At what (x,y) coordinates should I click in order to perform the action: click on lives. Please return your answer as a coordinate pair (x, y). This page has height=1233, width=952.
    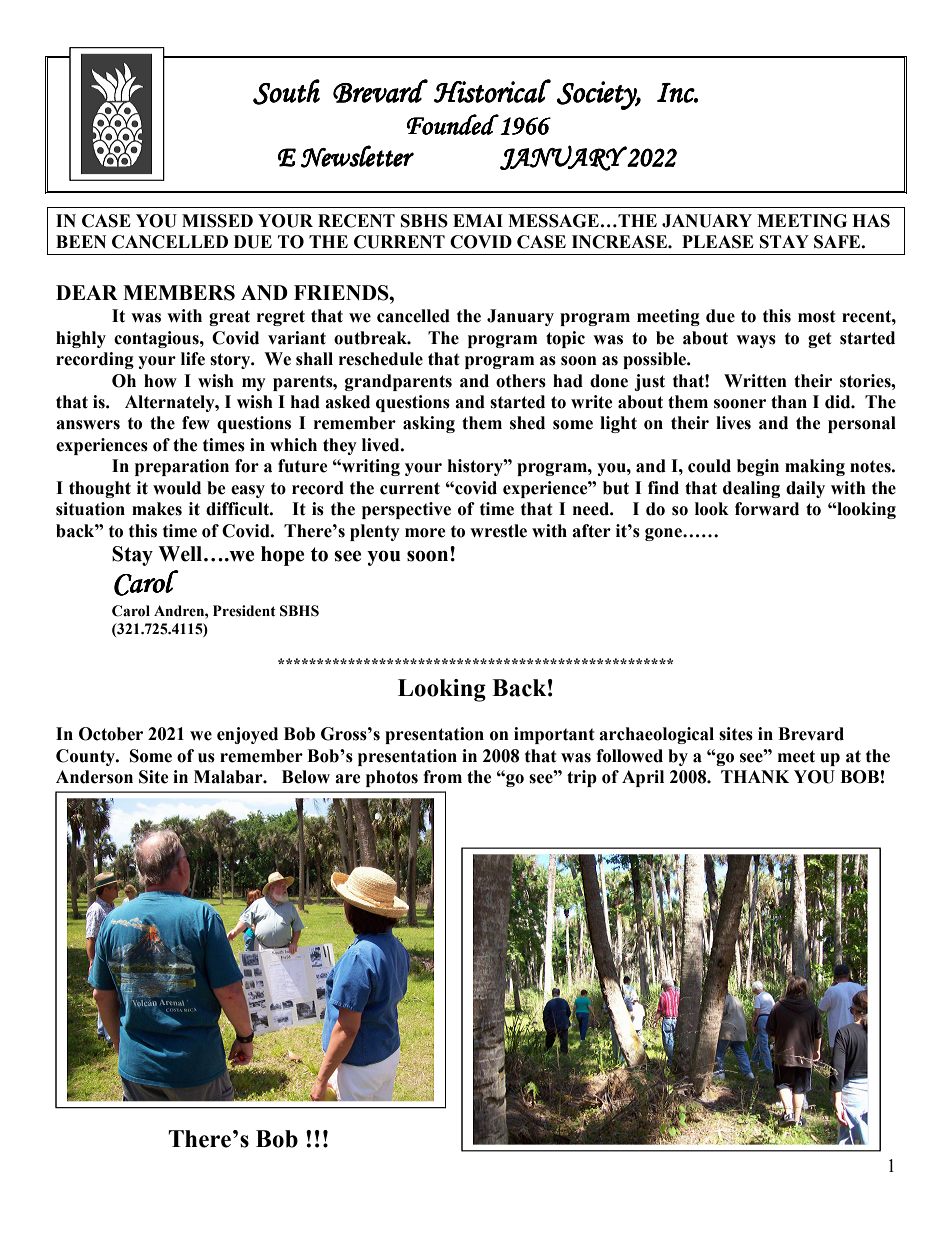
    Looking at the image, I should click on (733, 423).
